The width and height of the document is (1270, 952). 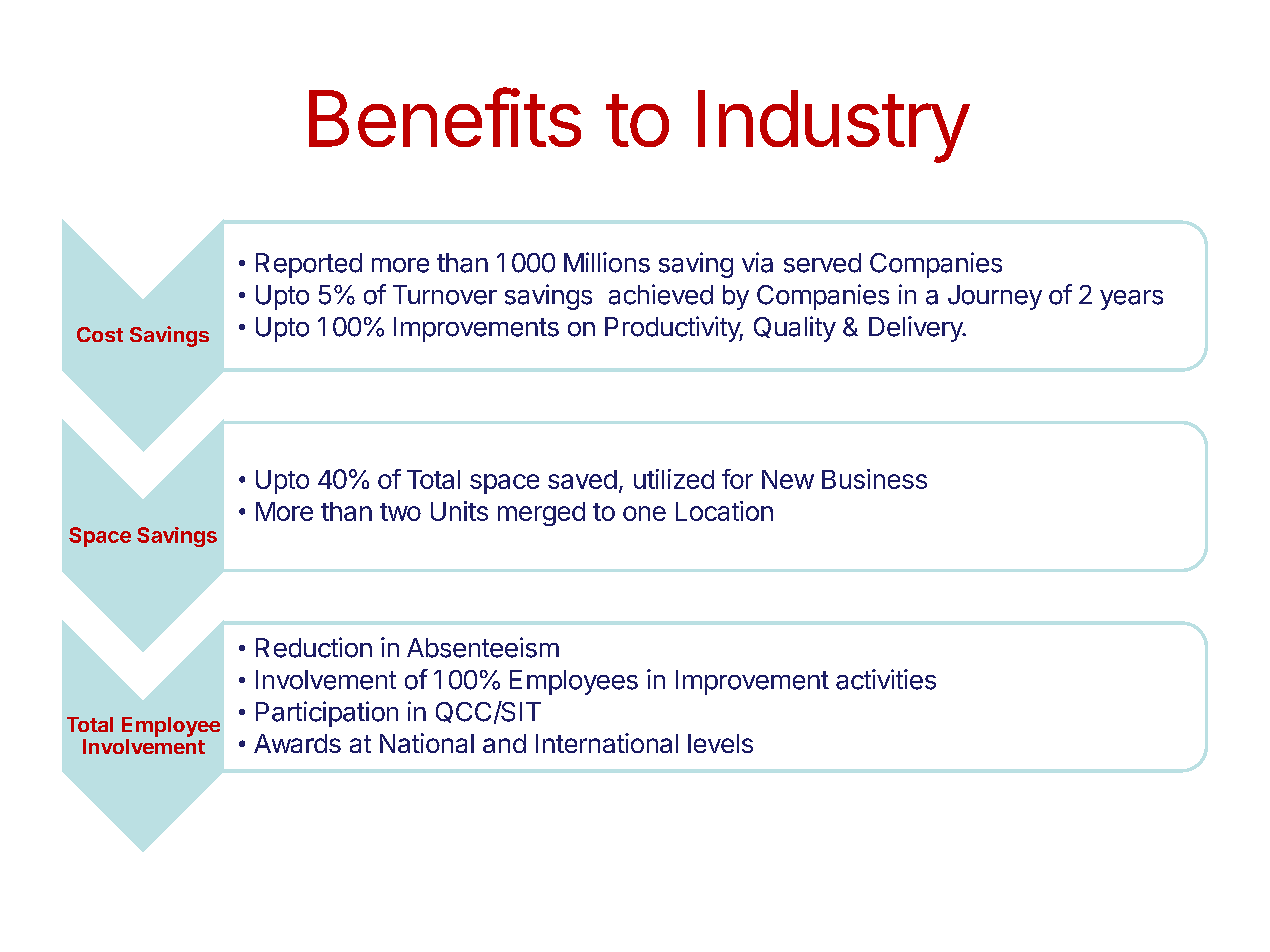 What do you see at coordinates (874, 479) in the document?
I see `Business` at bounding box center [874, 479].
